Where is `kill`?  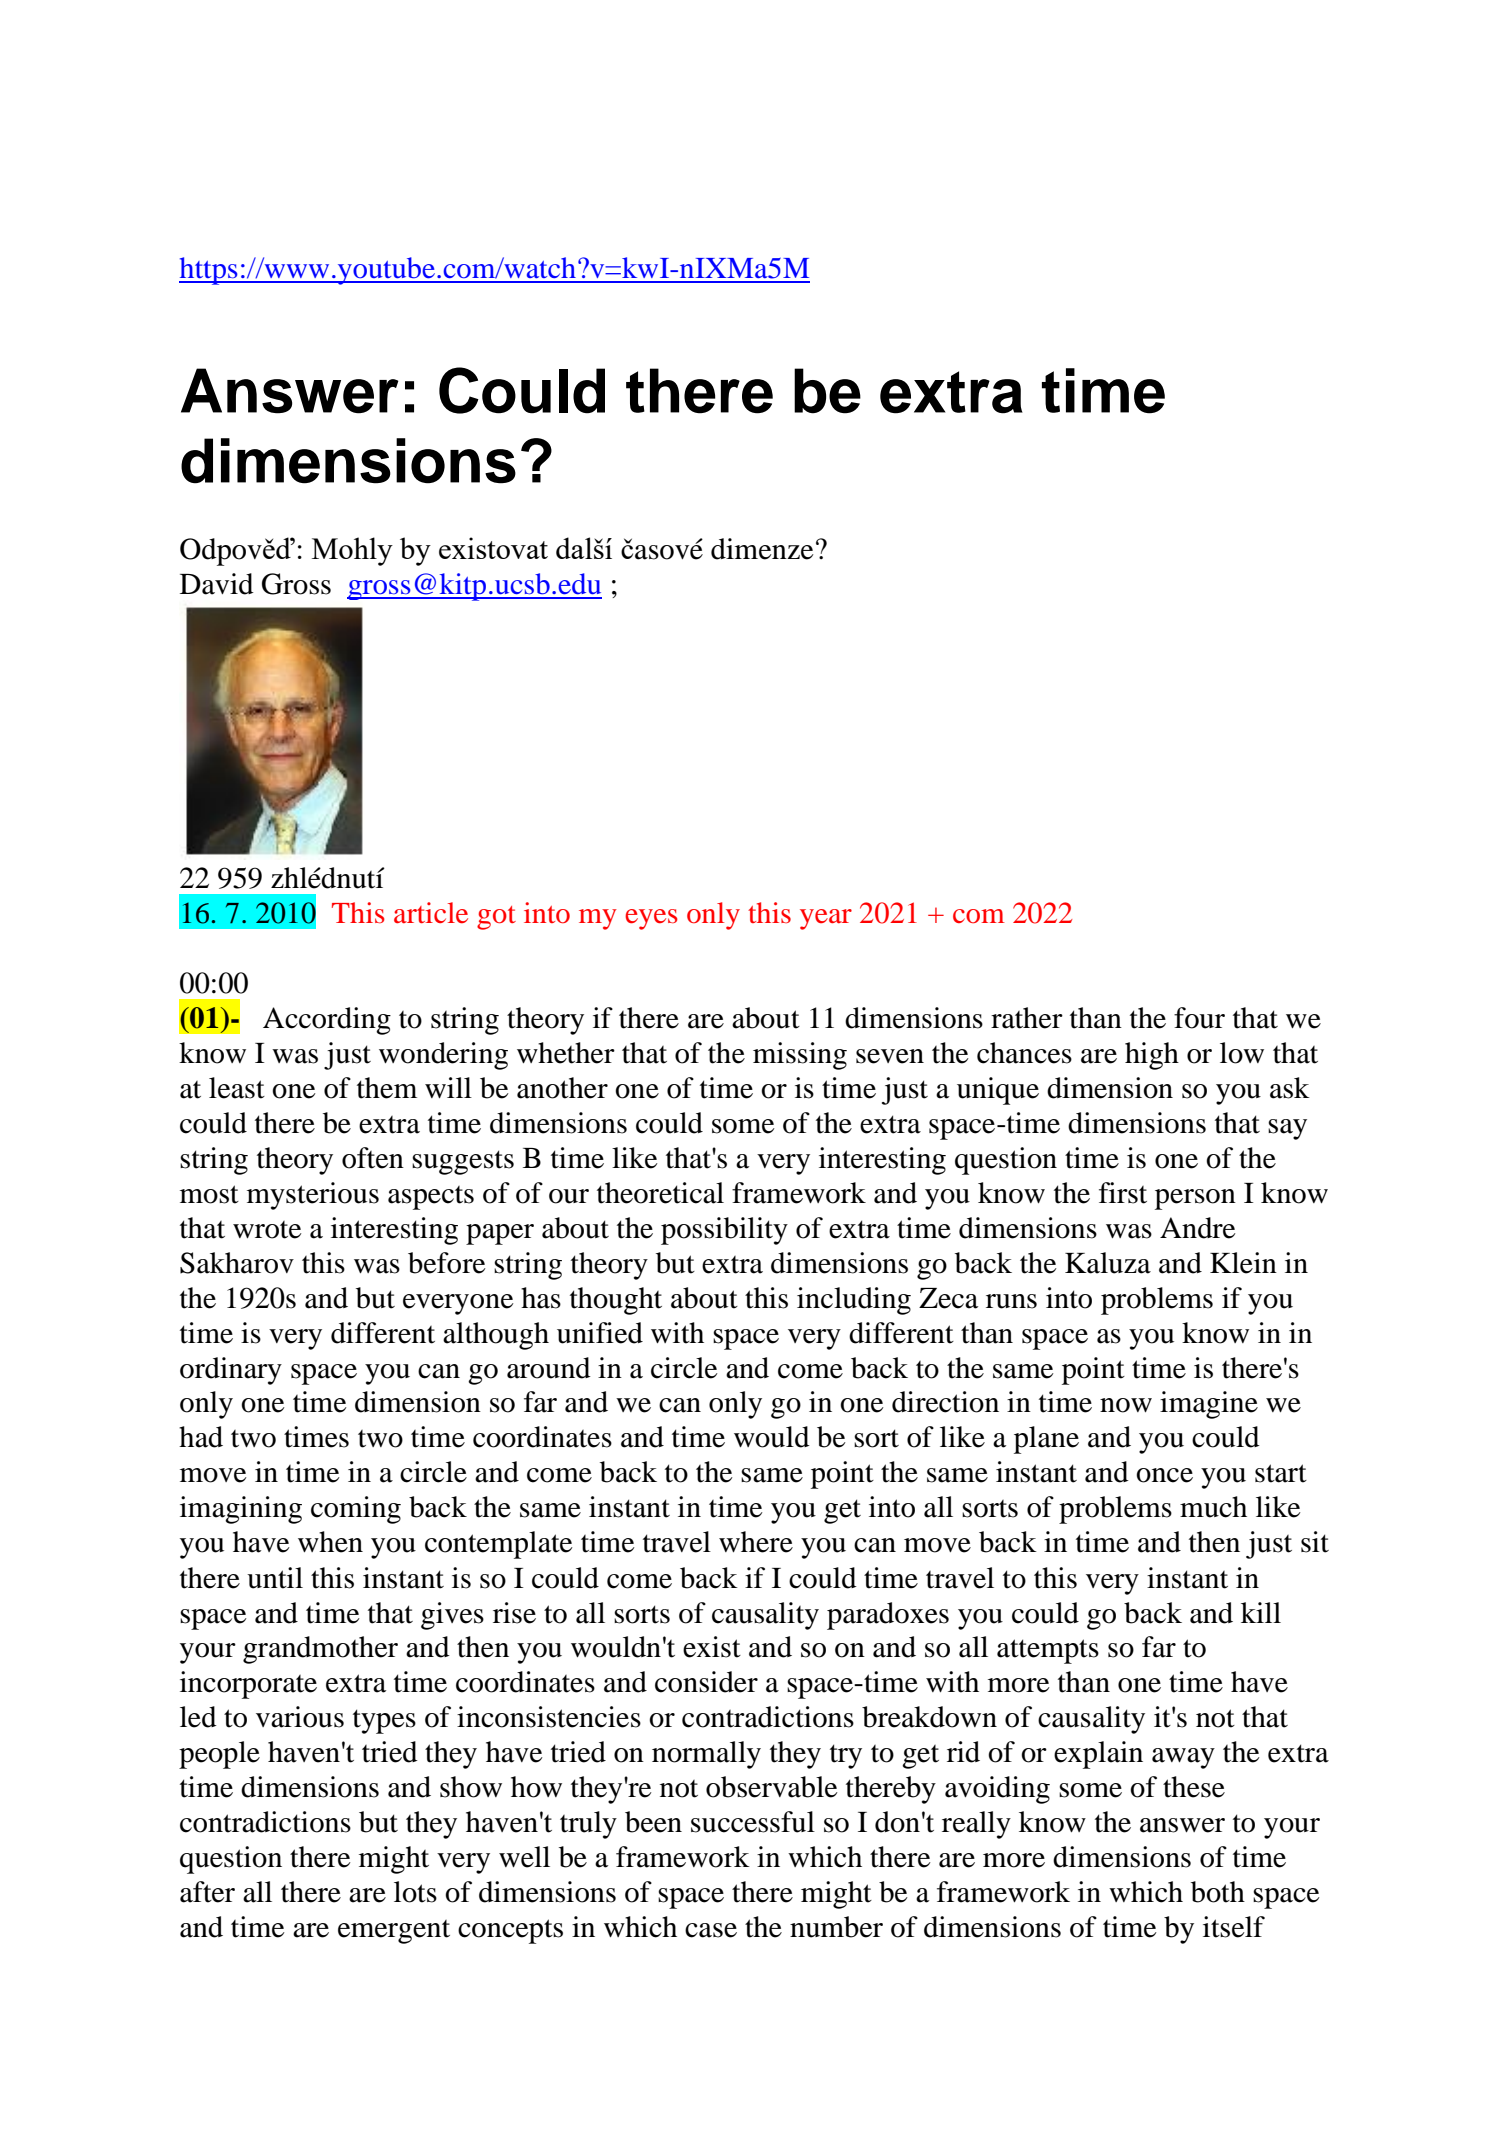 kill is located at coordinates (1261, 1612).
